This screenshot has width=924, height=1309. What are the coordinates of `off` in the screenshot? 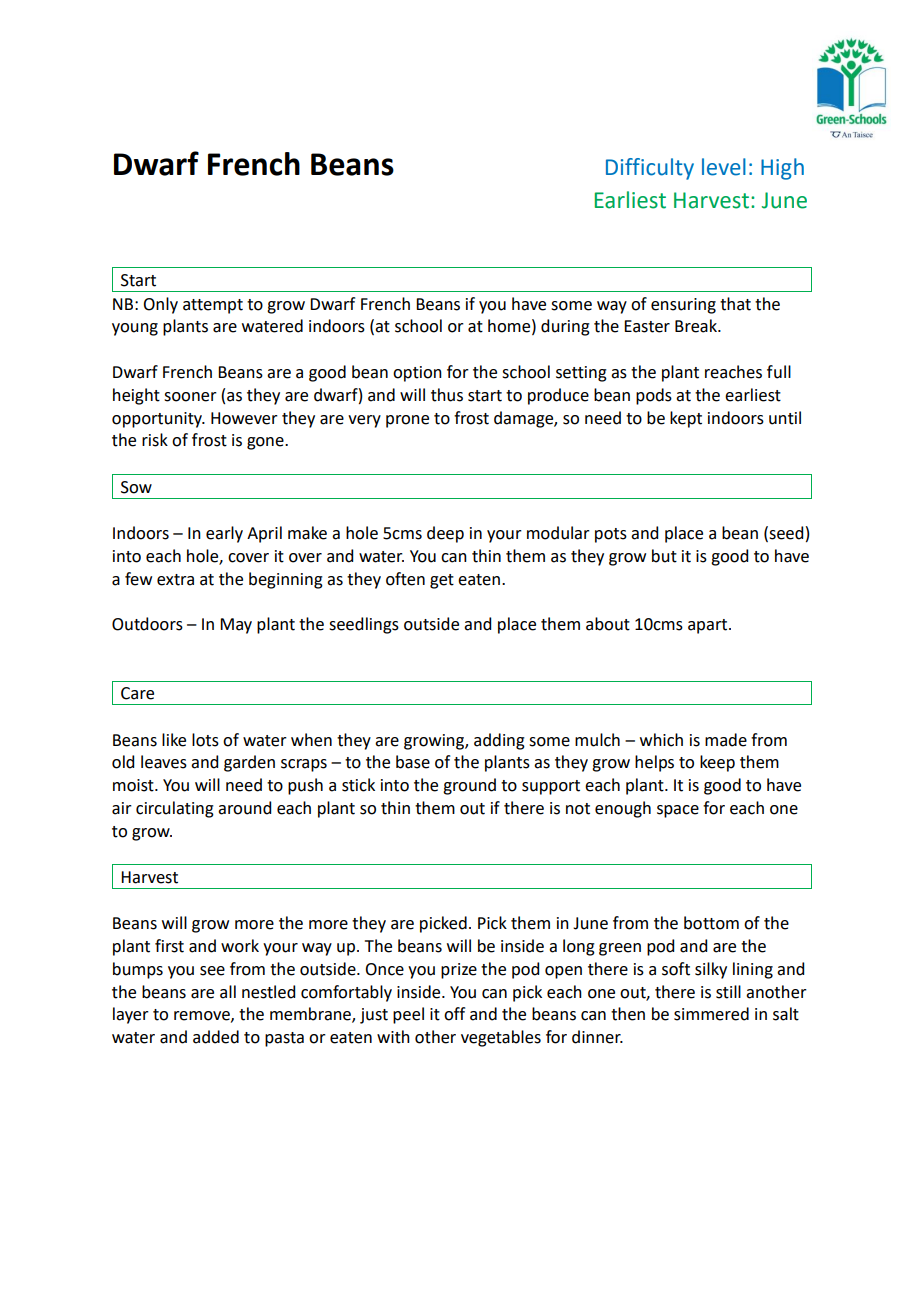 It's located at (454, 1014).
